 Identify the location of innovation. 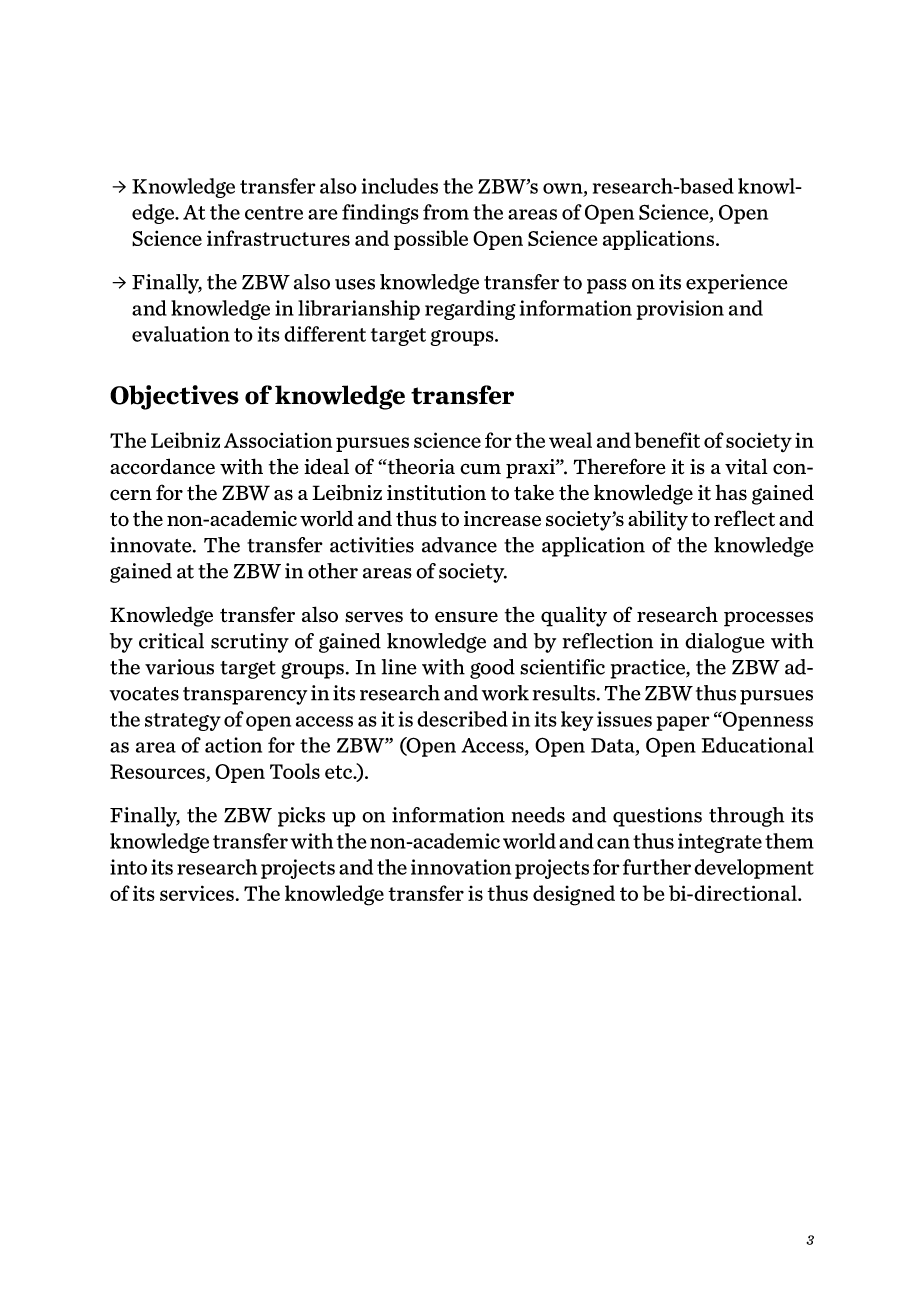
(461, 867).
